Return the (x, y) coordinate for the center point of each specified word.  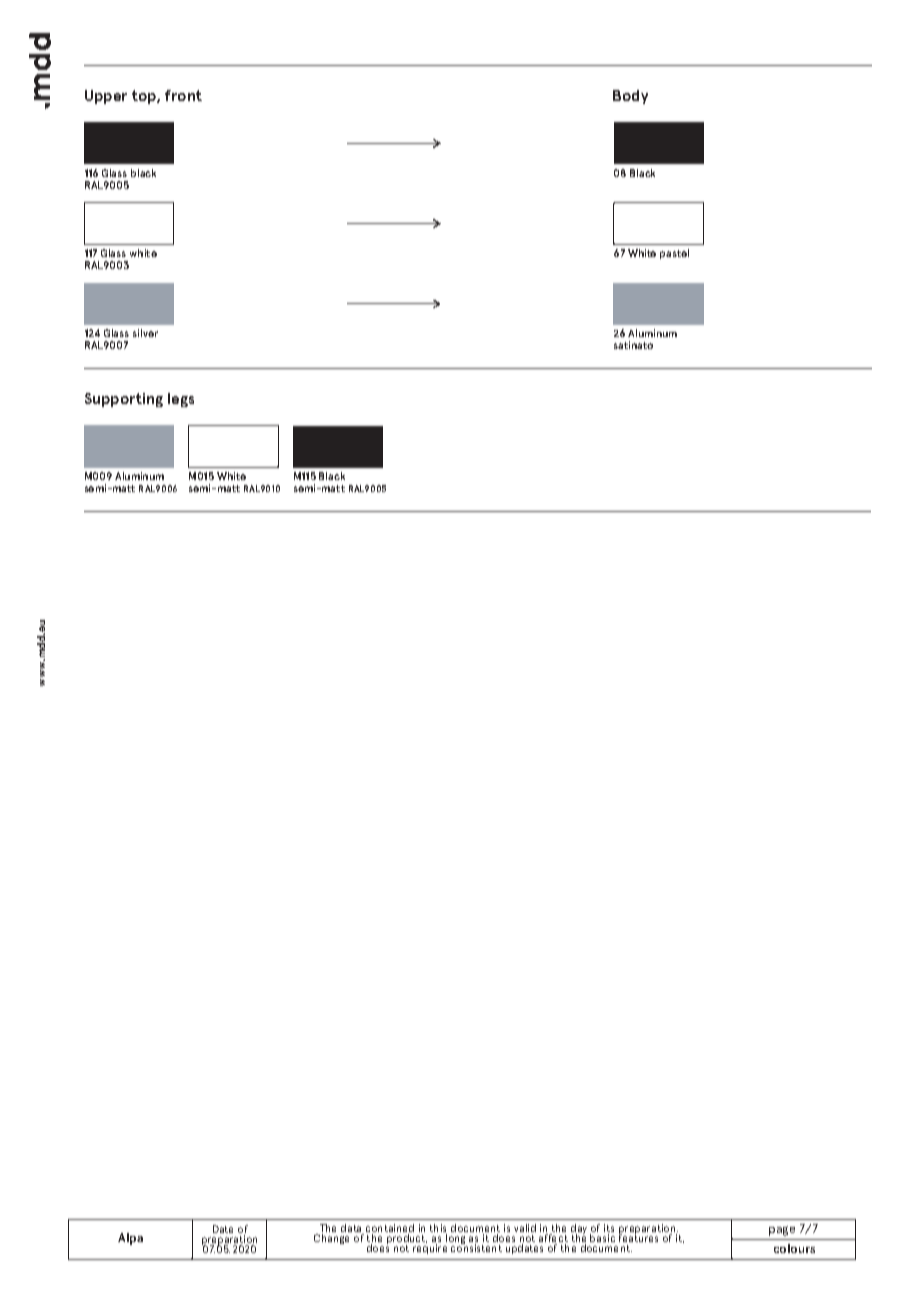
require (430, 1248)
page (782, 1231)
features (638, 1237)
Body (630, 97)
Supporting (124, 400)
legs (181, 400)
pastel (674, 254)
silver (145, 333)
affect (553, 1238)
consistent (476, 1247)
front (183, 95)
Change (331, 1239)
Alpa (130, 1239)
